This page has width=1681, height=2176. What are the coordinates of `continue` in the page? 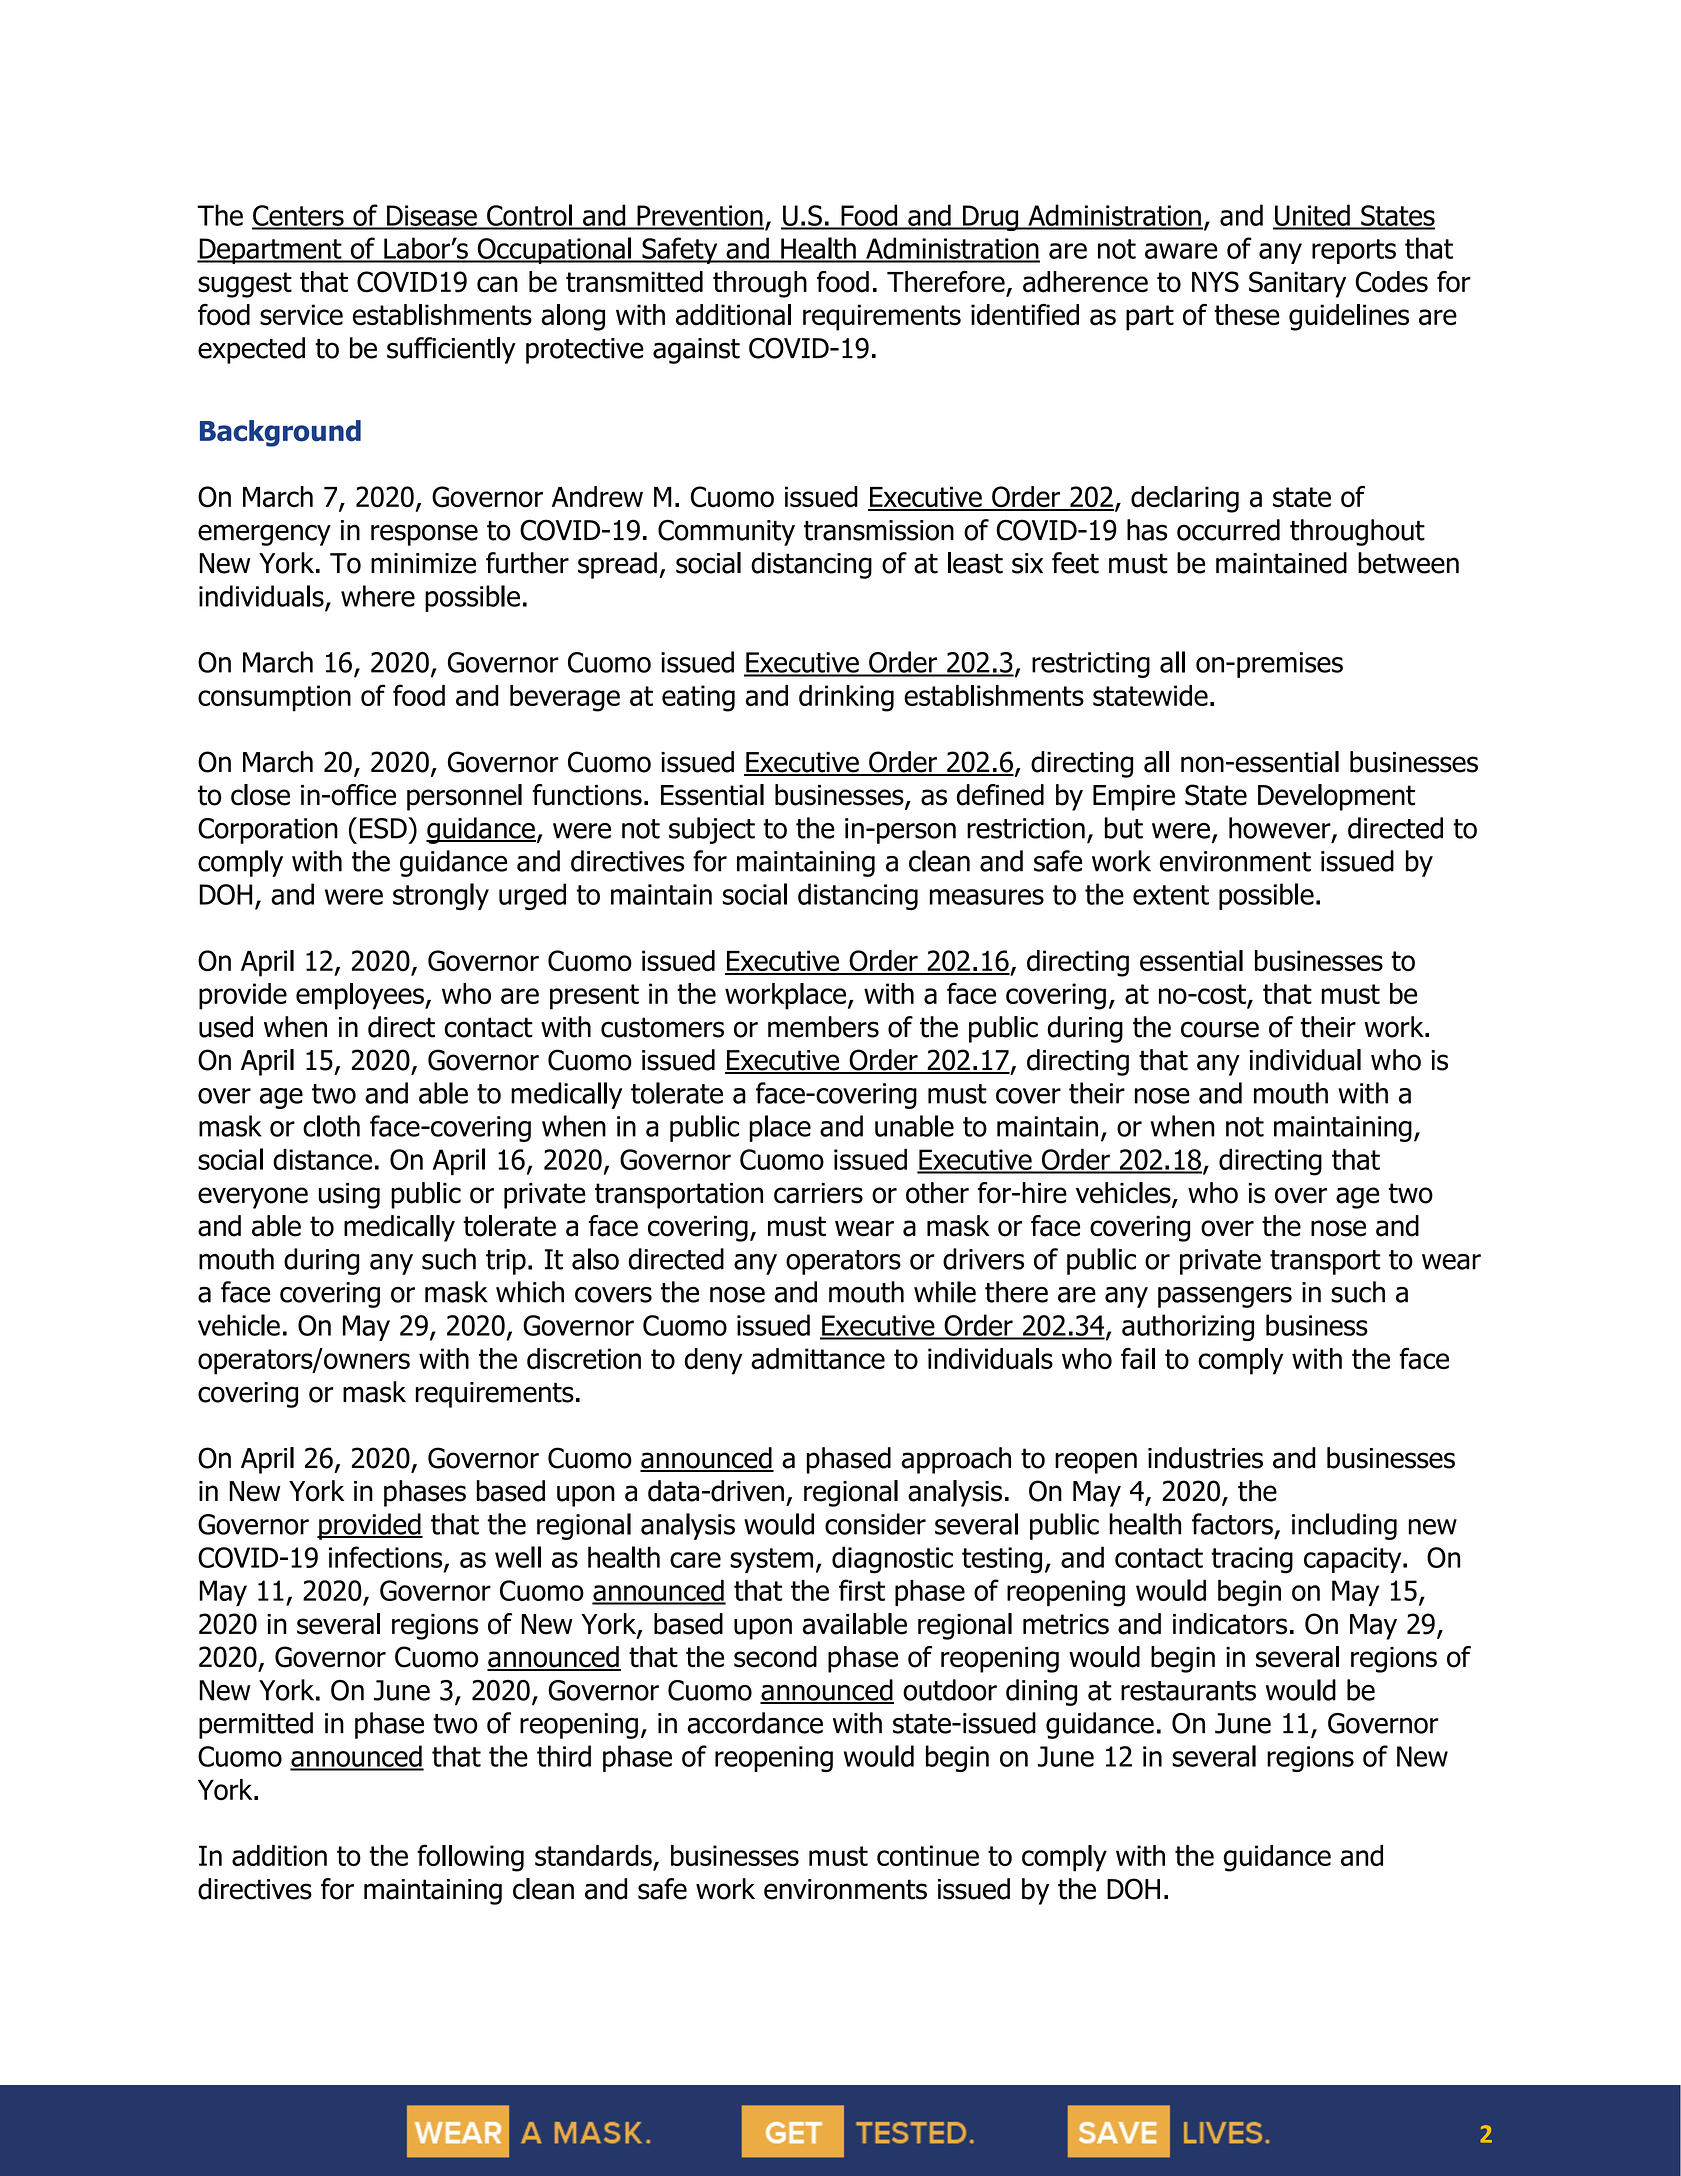 It's located at (928, 1855).
